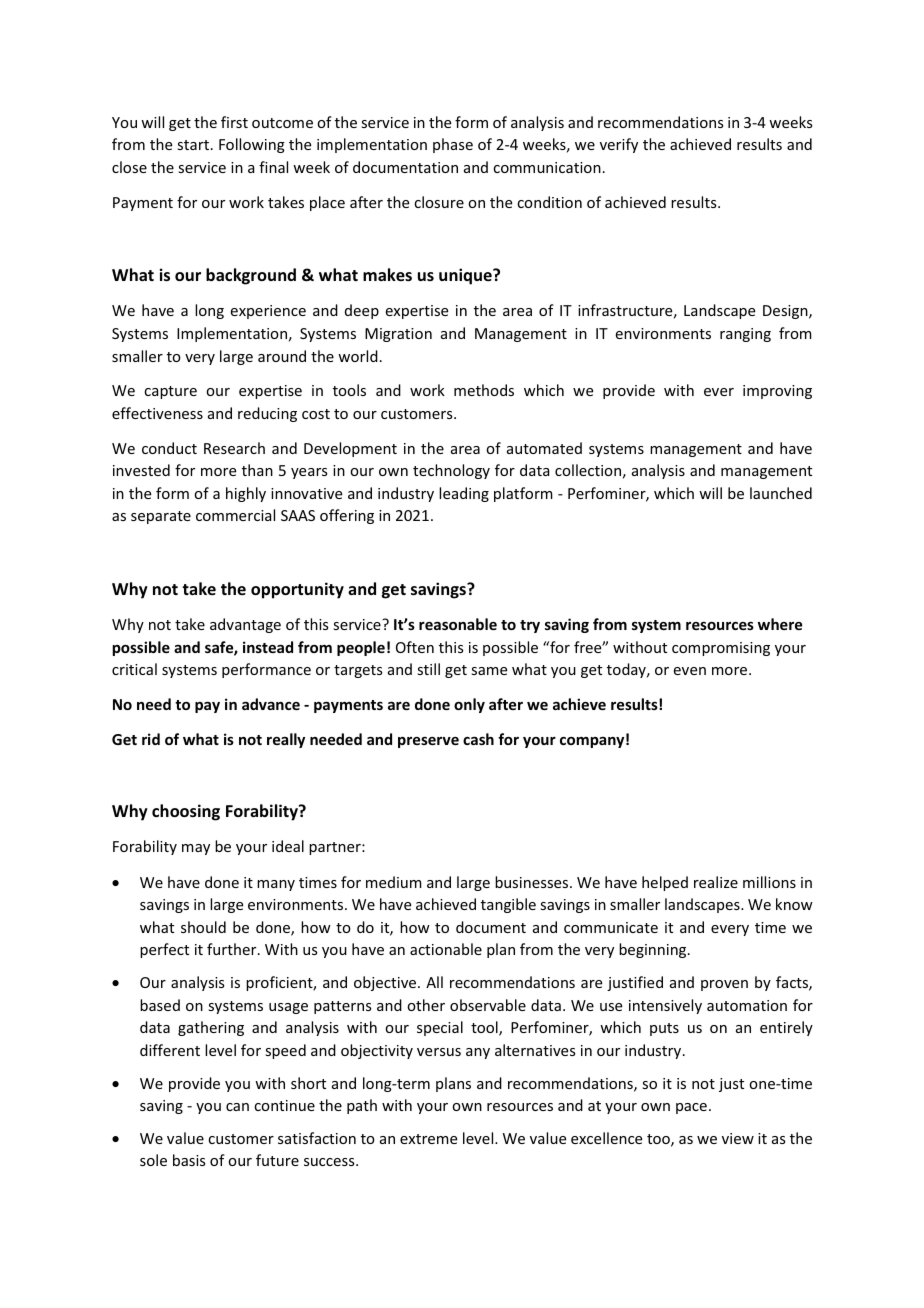 This image has width=924, height=1308. I want to click on phase, so click(453, 145).
